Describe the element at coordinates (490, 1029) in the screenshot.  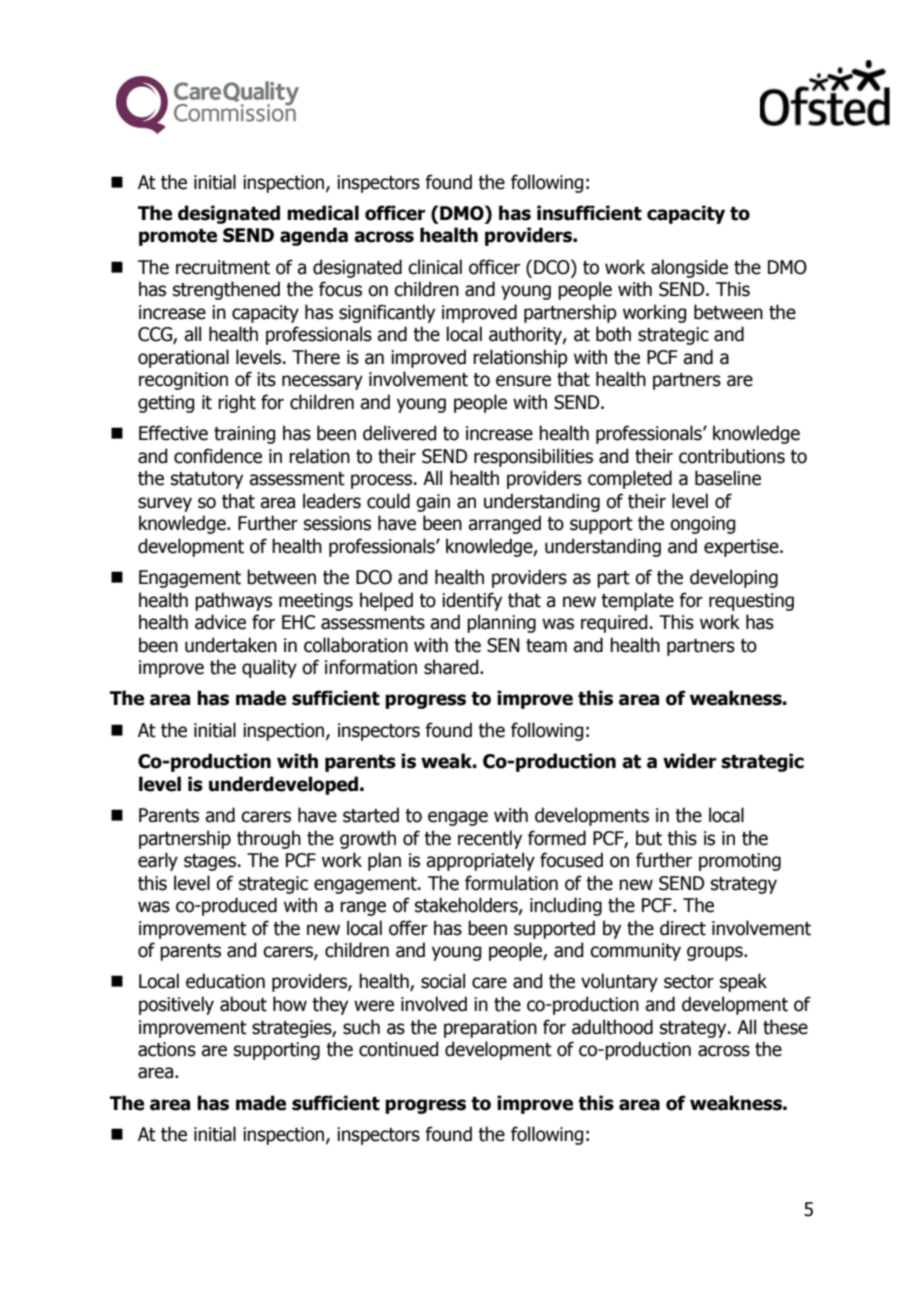
I see `preparation` at that location.
